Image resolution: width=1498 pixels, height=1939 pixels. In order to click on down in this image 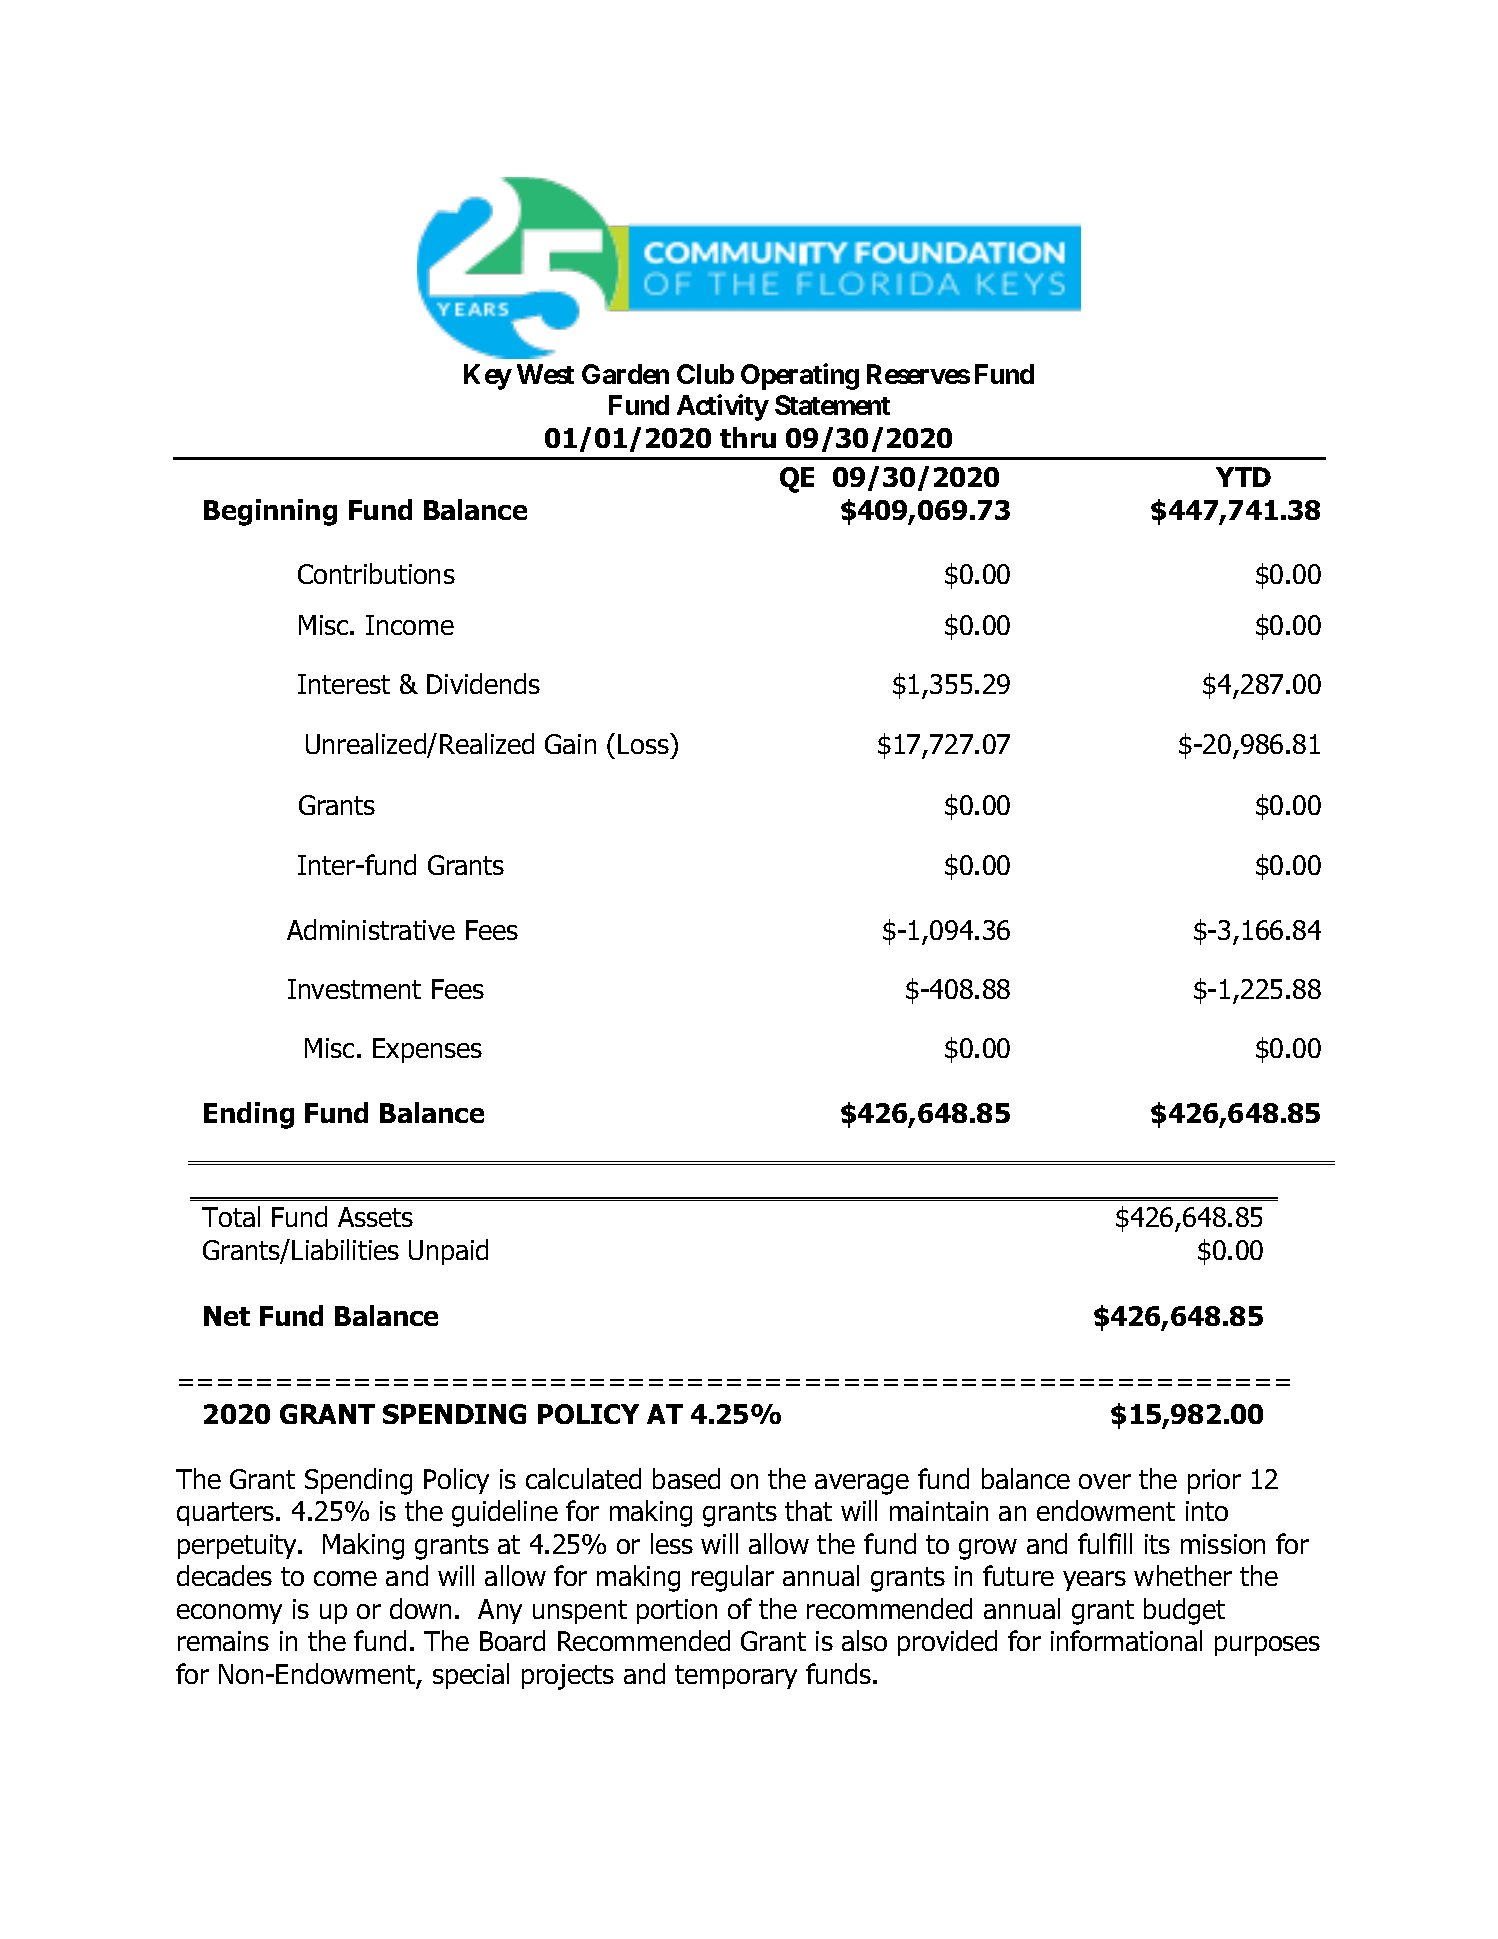, I will do `click(420, 1608)`.
